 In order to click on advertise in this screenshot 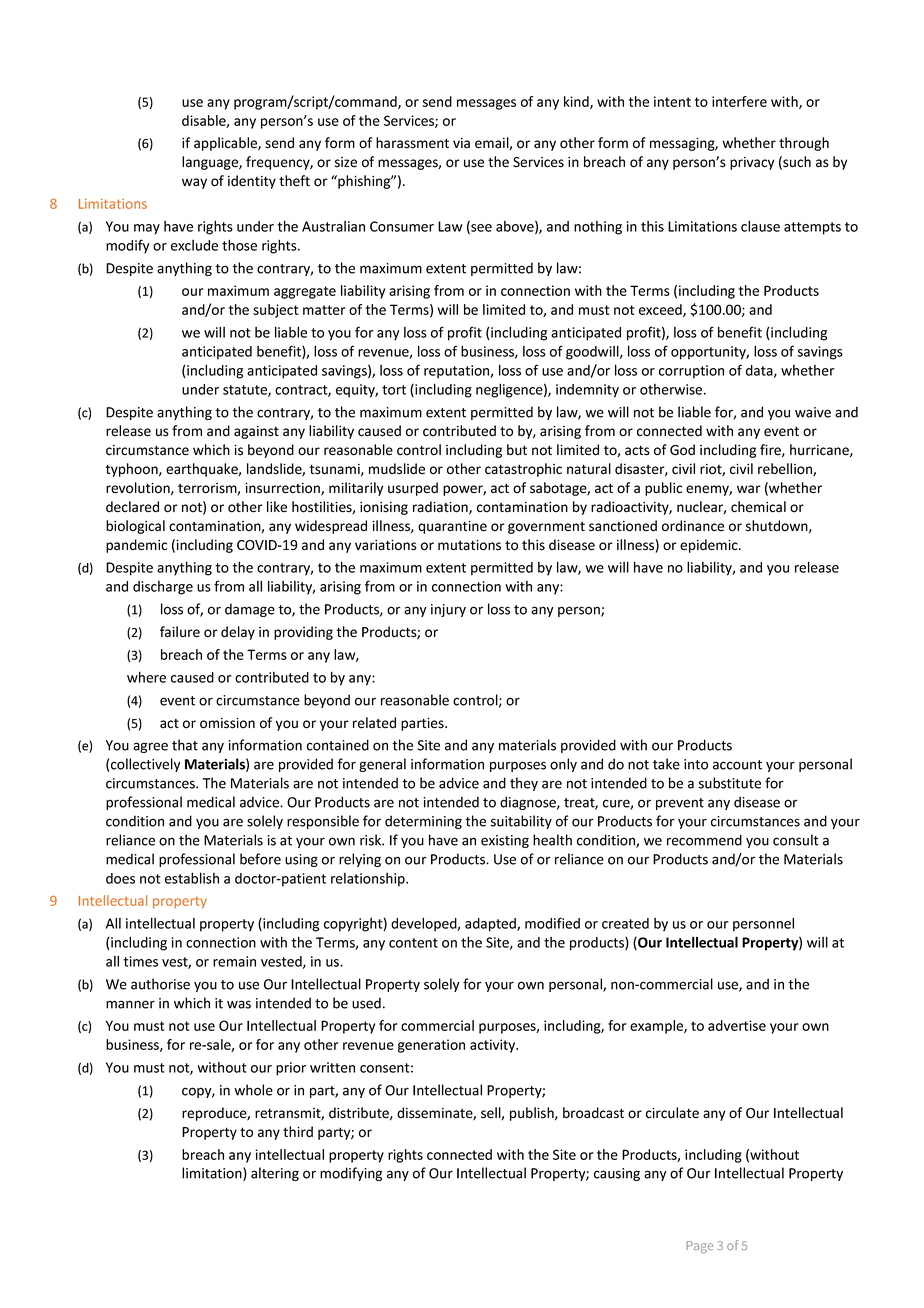, I will do `click(737, 1025)`.
